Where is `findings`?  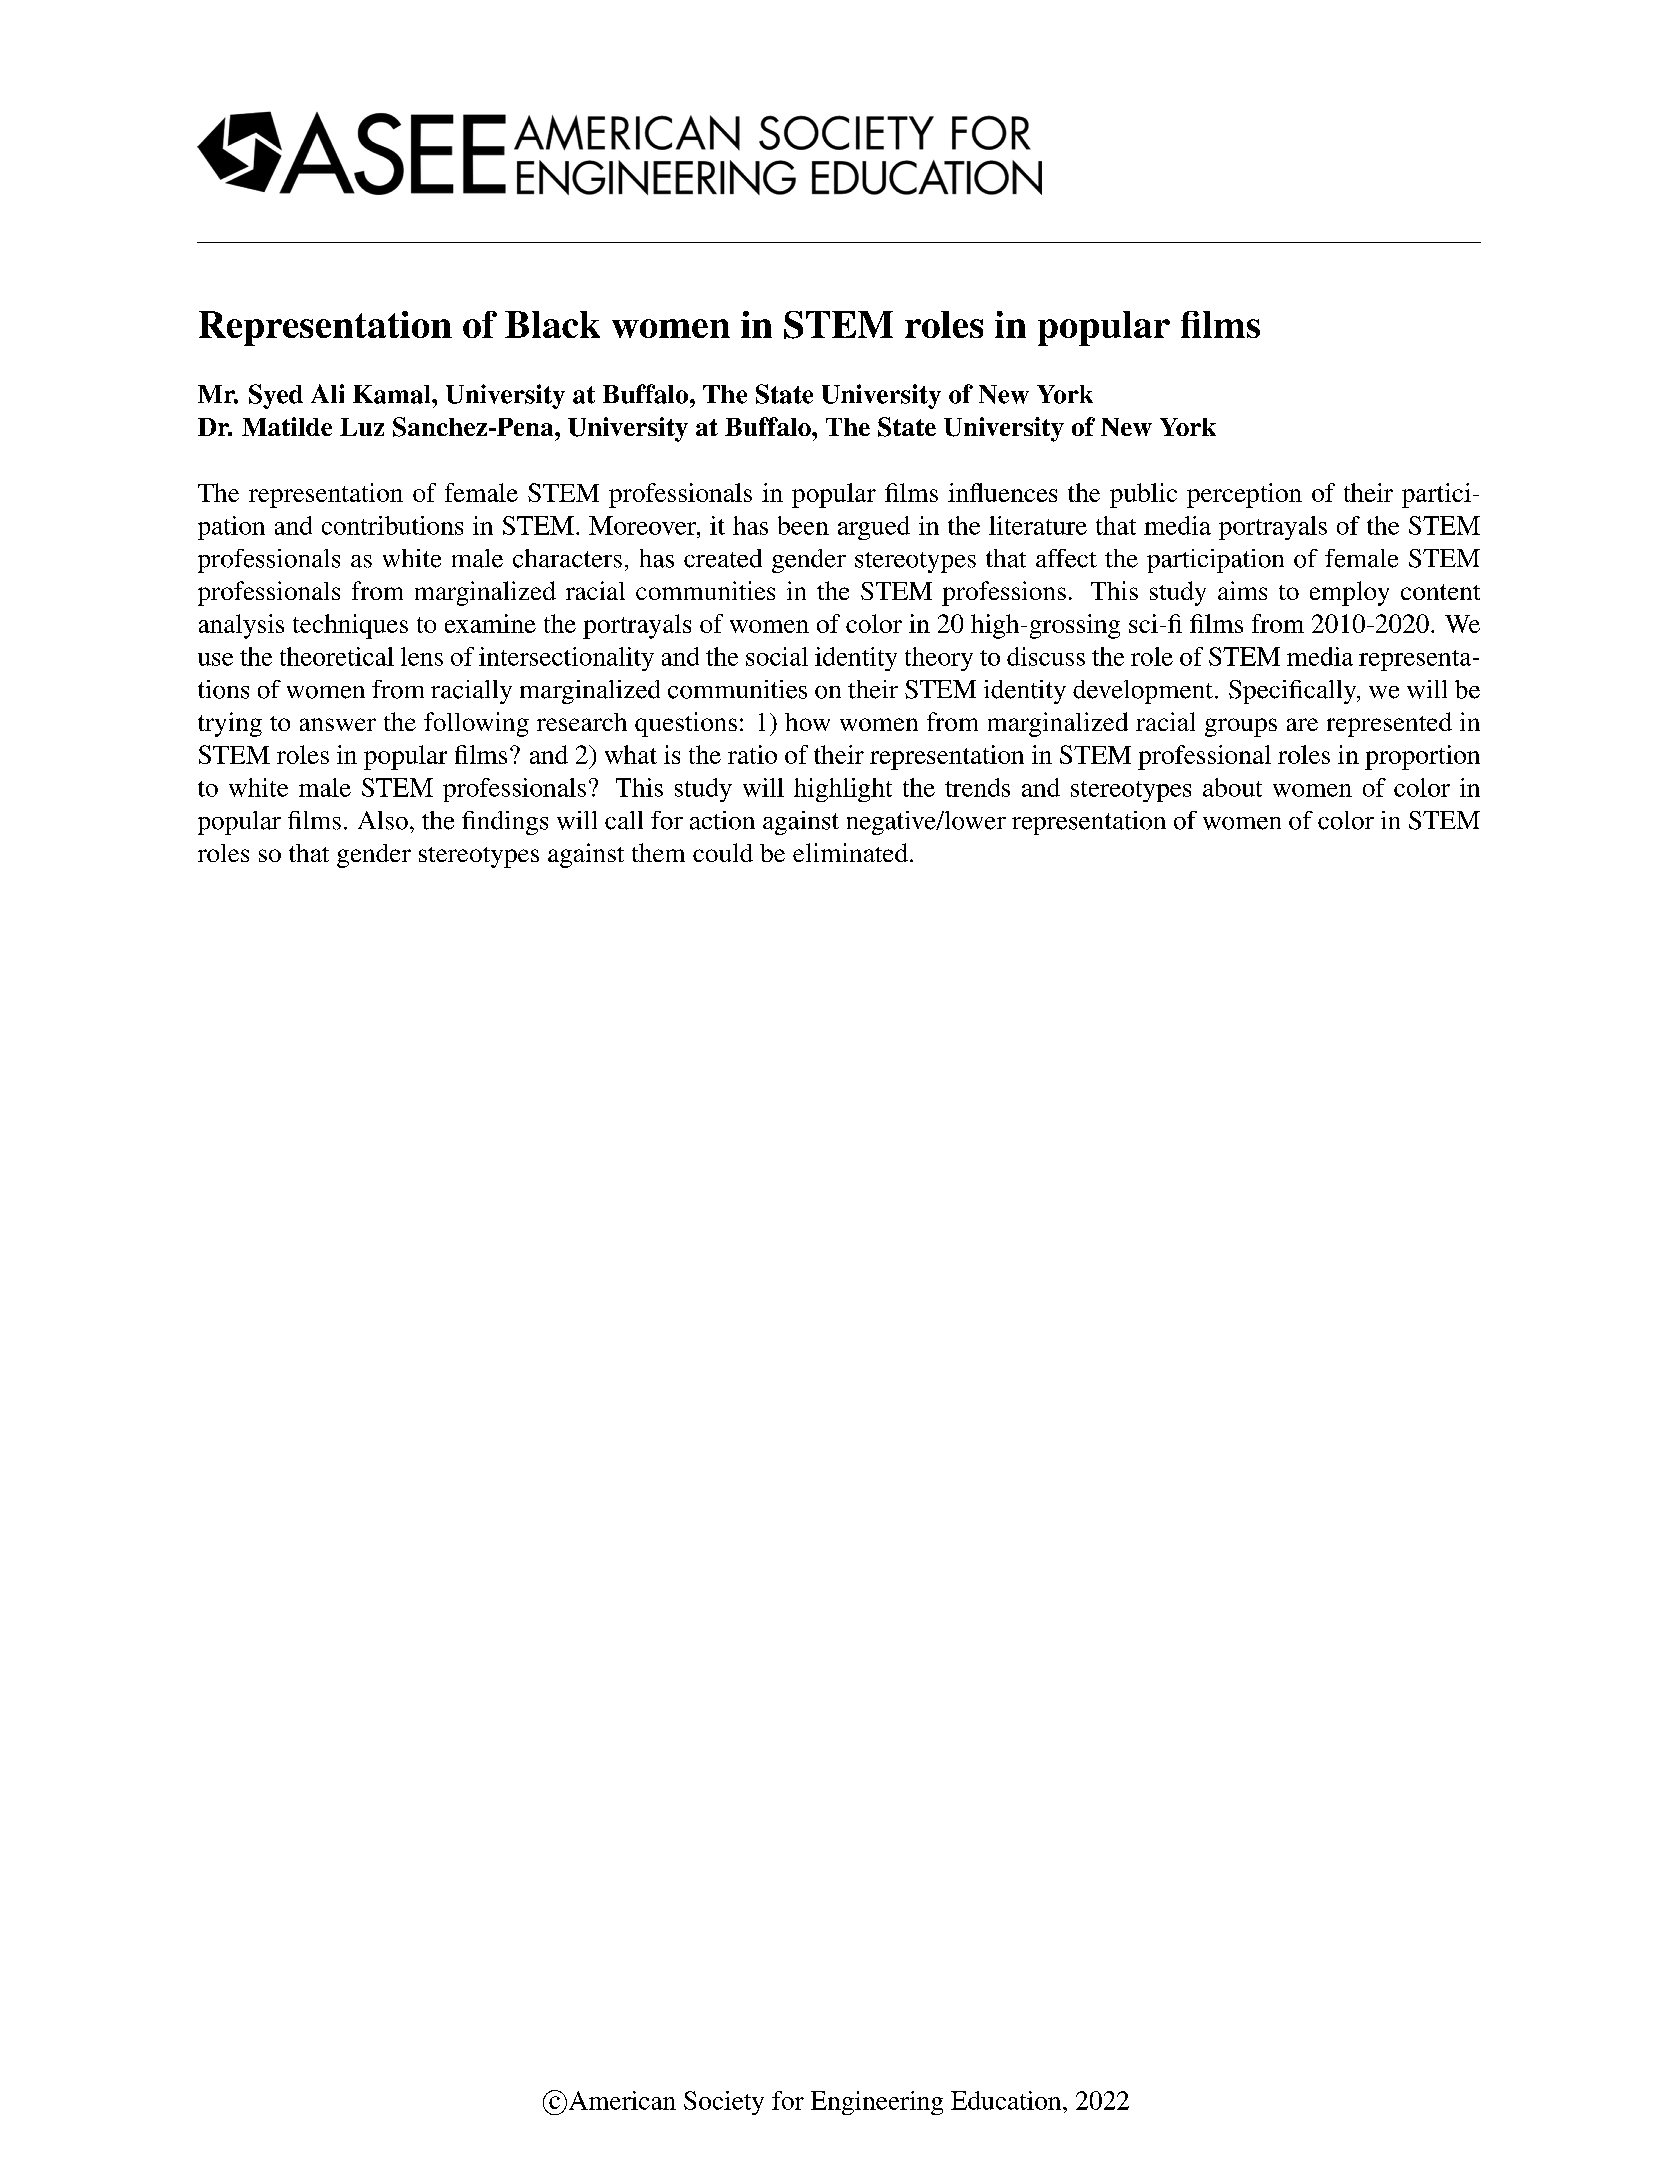
findings is located at coordinates (505, 823).
